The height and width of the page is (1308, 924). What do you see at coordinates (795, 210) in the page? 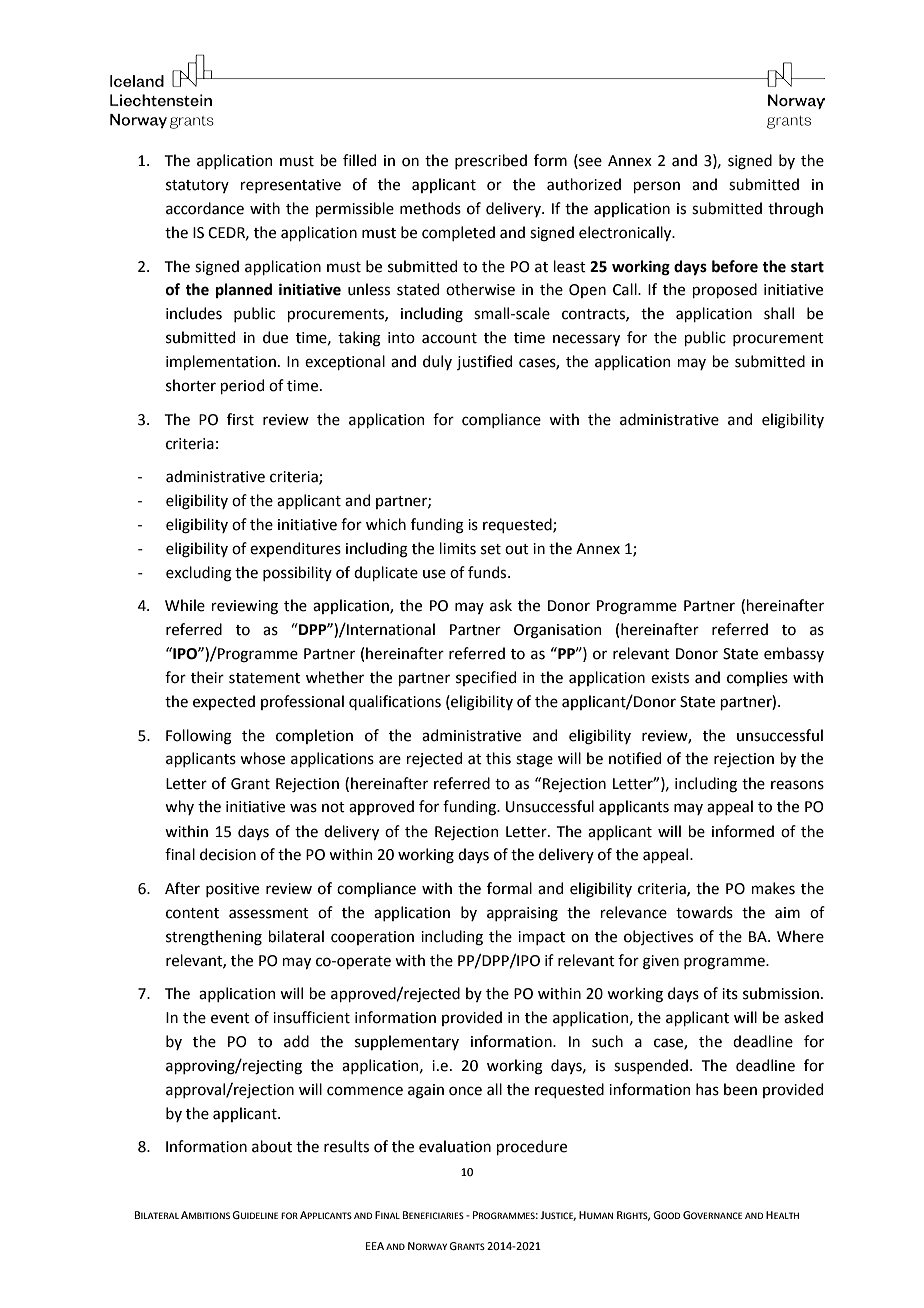
I see `through` at bounding box center [795, 210].
